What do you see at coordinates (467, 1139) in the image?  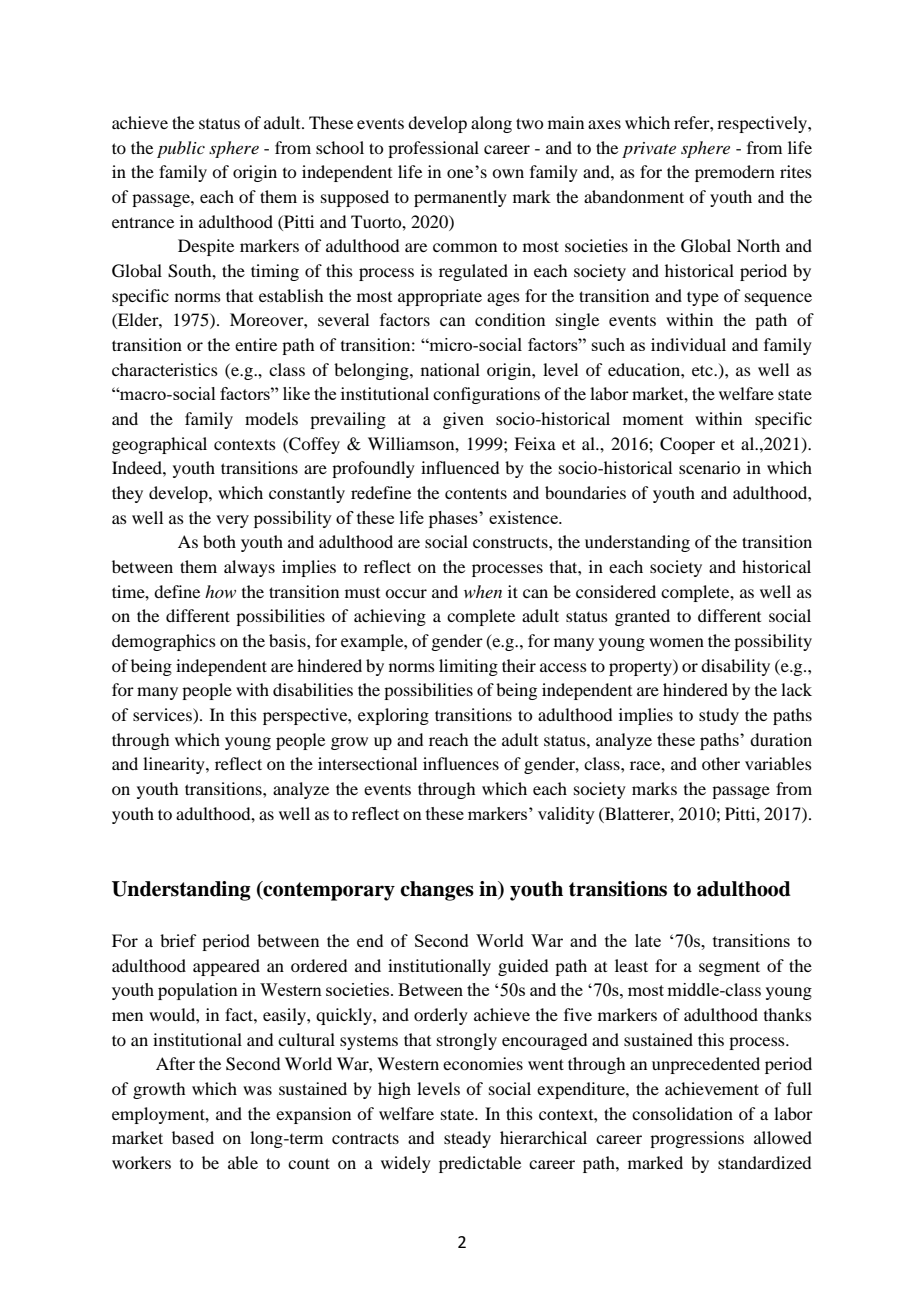 I see `steady` at bounding box center [467, 1139].
